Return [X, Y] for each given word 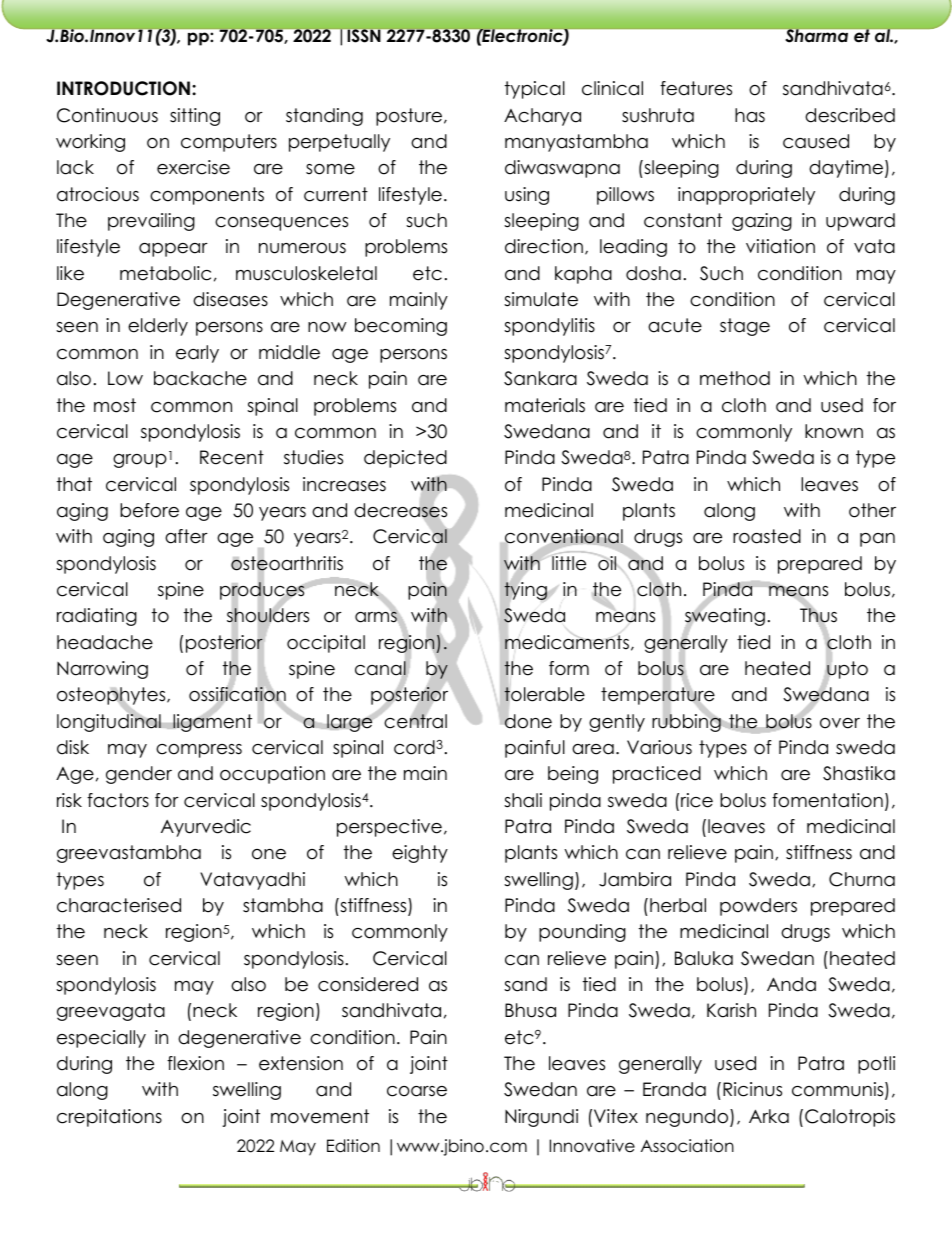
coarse [417, 1091]
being [573, 775]
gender [139, 775]
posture [409, 117]
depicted [405, 459]
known [834, 431]
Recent [232, 457]
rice [697, 800]
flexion [195, 1063]
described [850, 115]
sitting [195, 117]
